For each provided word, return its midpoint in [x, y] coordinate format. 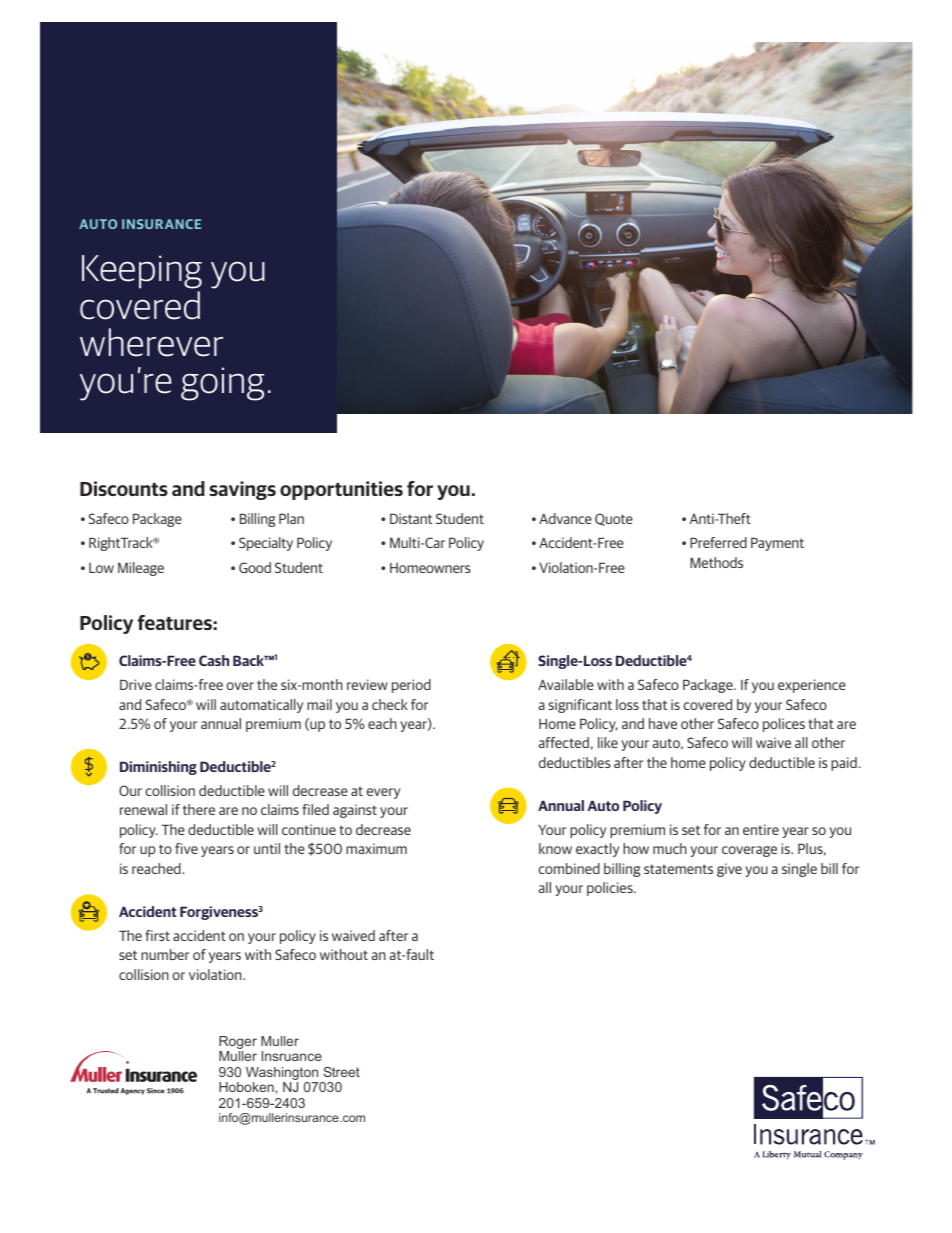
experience [812, 686]
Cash [214, 660]
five [186, 848]
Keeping [142, 272]
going [222, 384]
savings [242, 490]
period [411, 686]
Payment [777, 544]
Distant [411, 518]
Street [341, 1072]
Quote [614, 519]
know [555, 848]
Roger [238, 1044]
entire [761, 829]
